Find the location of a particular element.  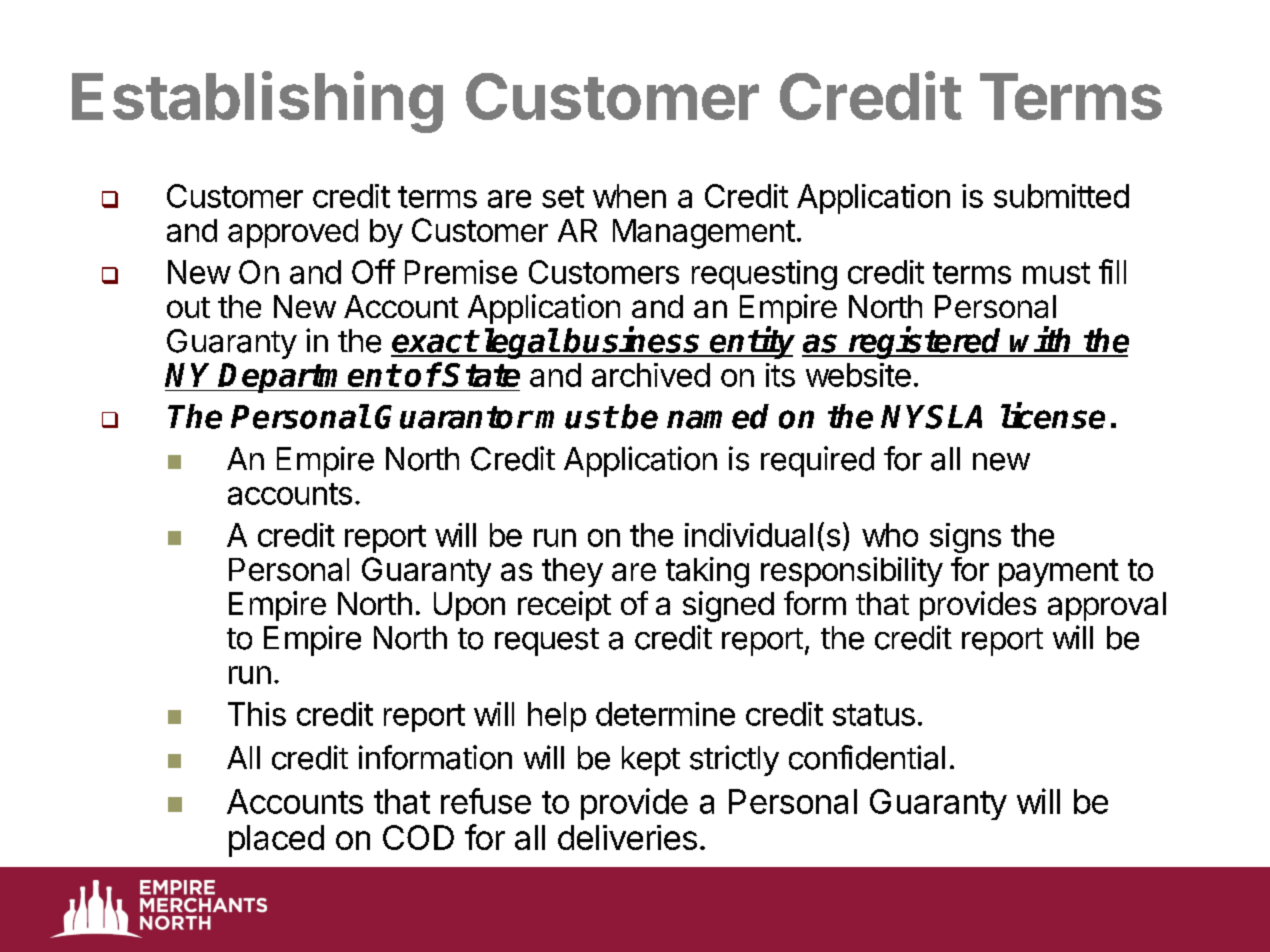

This is located at coordinates (257, 714).
